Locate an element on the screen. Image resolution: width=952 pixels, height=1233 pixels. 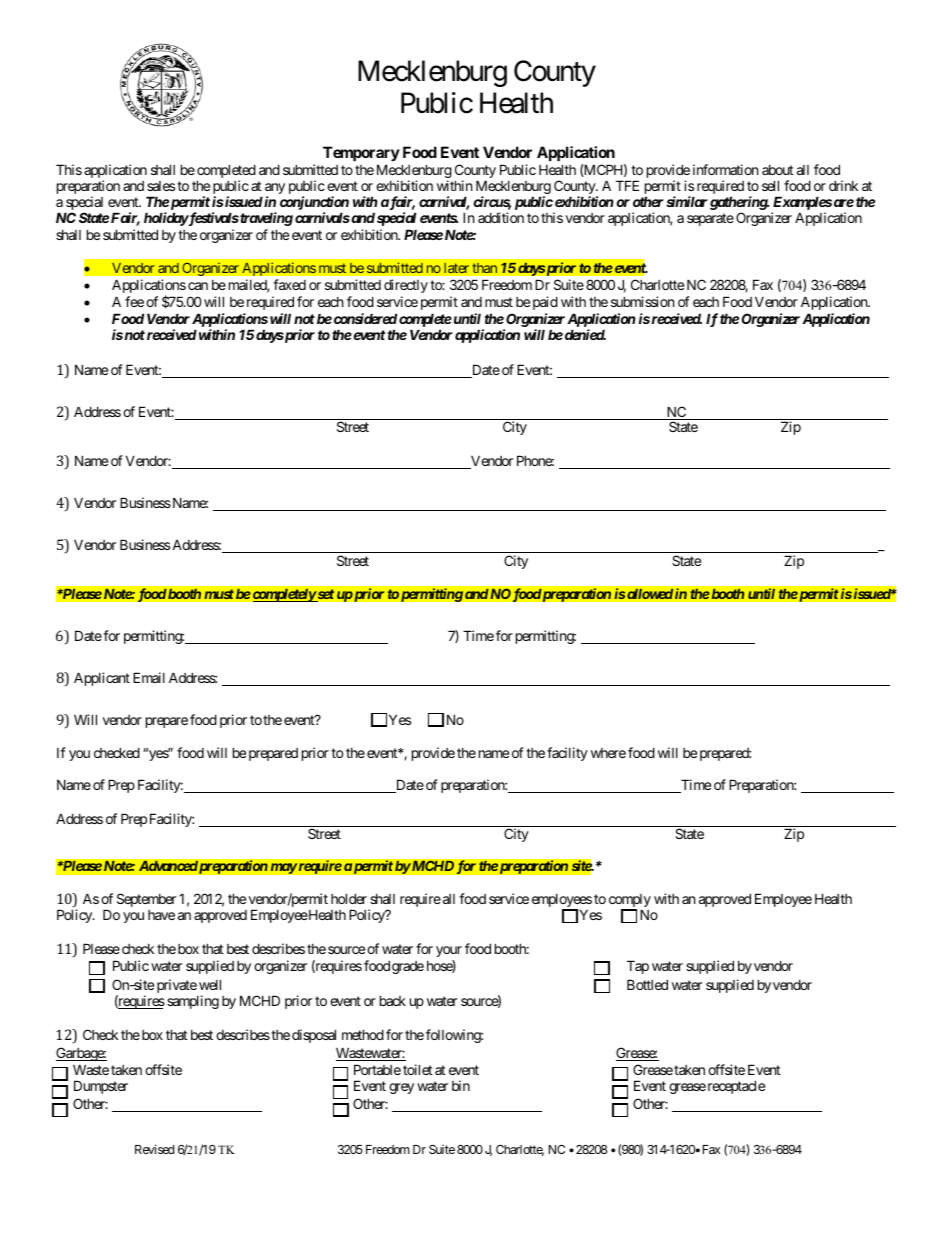
Temporary is located at coordinates (361, 153).
